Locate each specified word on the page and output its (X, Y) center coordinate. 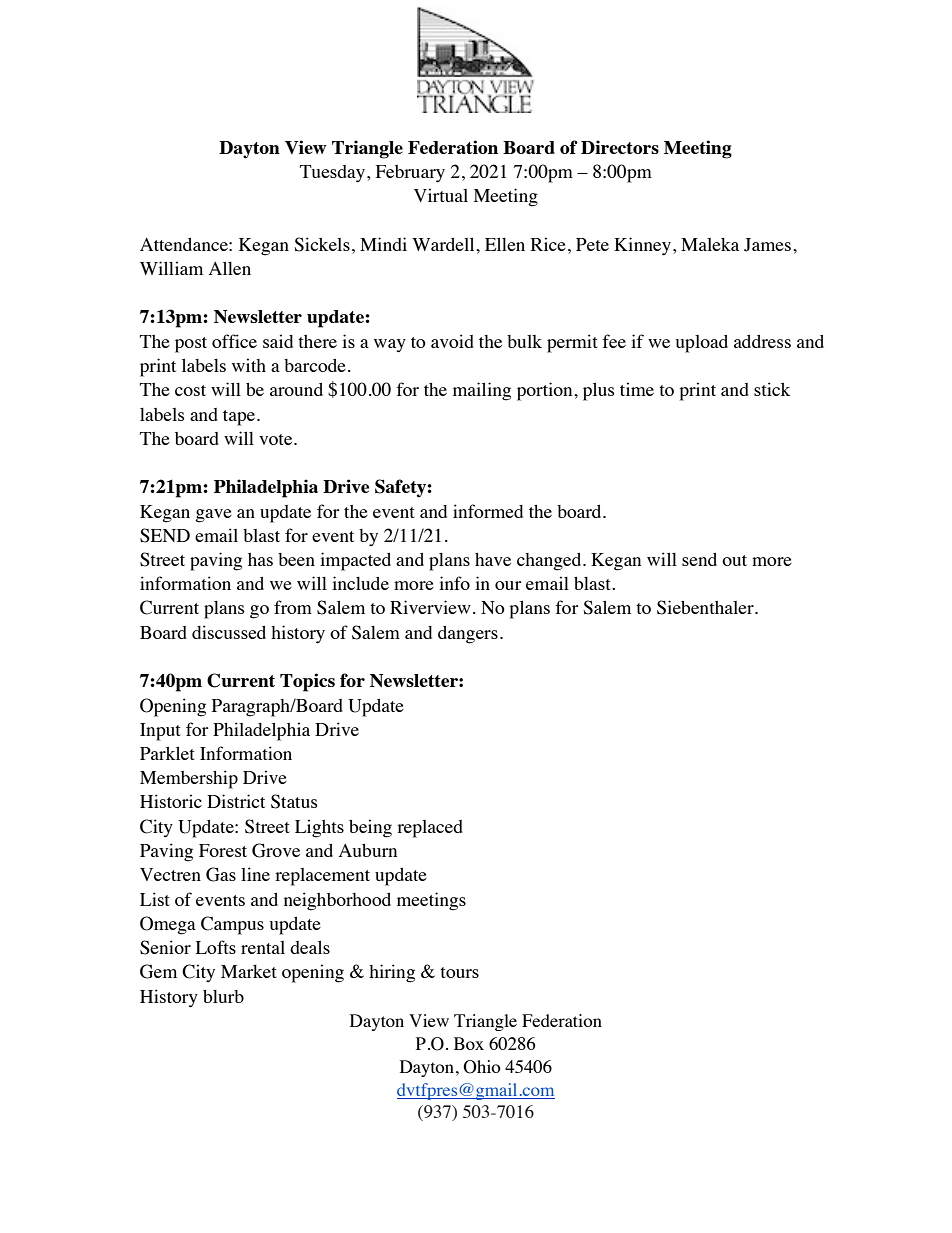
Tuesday (334, 174)
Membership (189, 779)
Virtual (441, 195)
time (637, 389)
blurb (223, 996)
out (734, 560)
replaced (430, 829)
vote (277, 439)
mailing (482, 391)
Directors (620, 147)
